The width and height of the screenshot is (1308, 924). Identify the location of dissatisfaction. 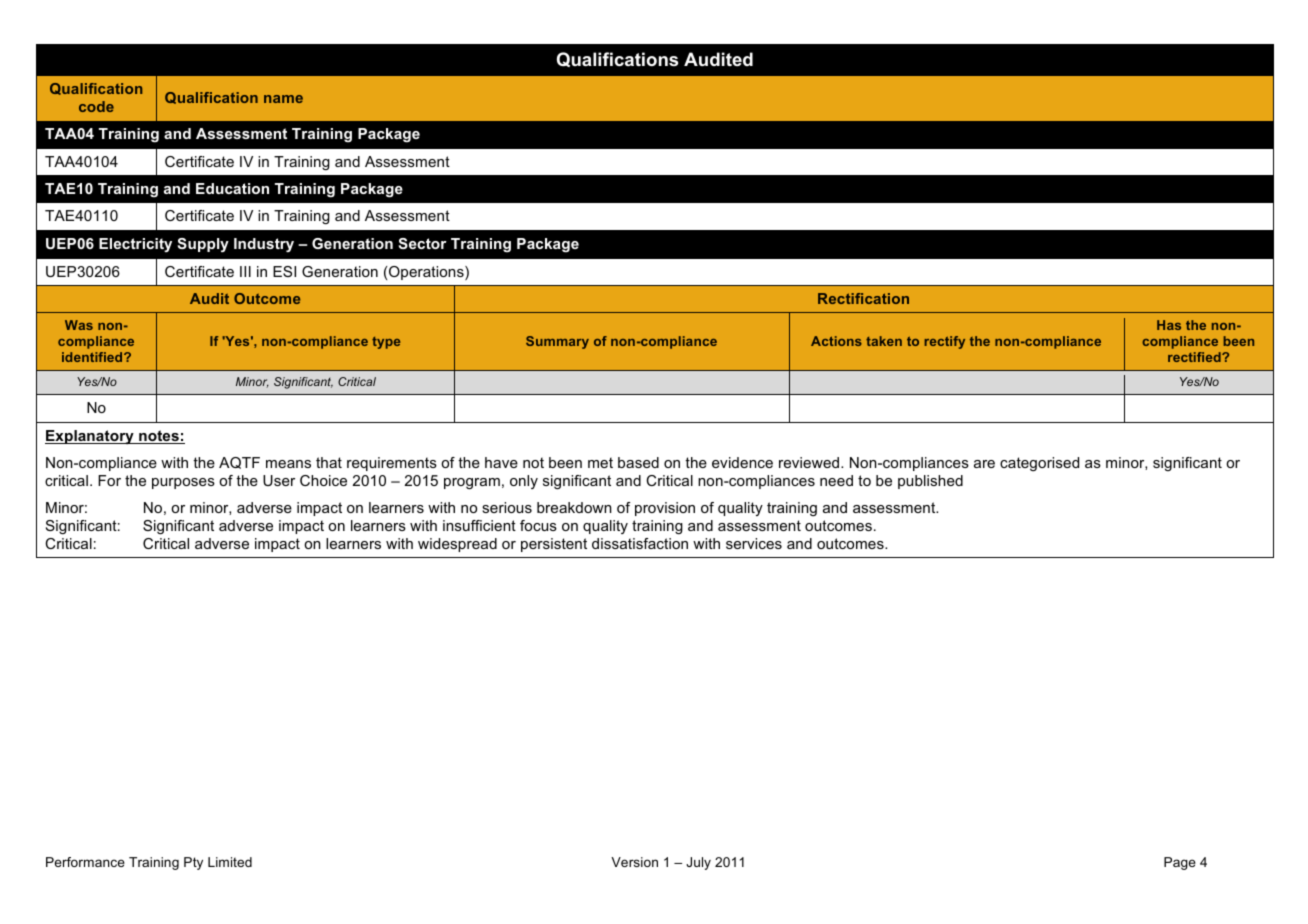
(640, 543).
